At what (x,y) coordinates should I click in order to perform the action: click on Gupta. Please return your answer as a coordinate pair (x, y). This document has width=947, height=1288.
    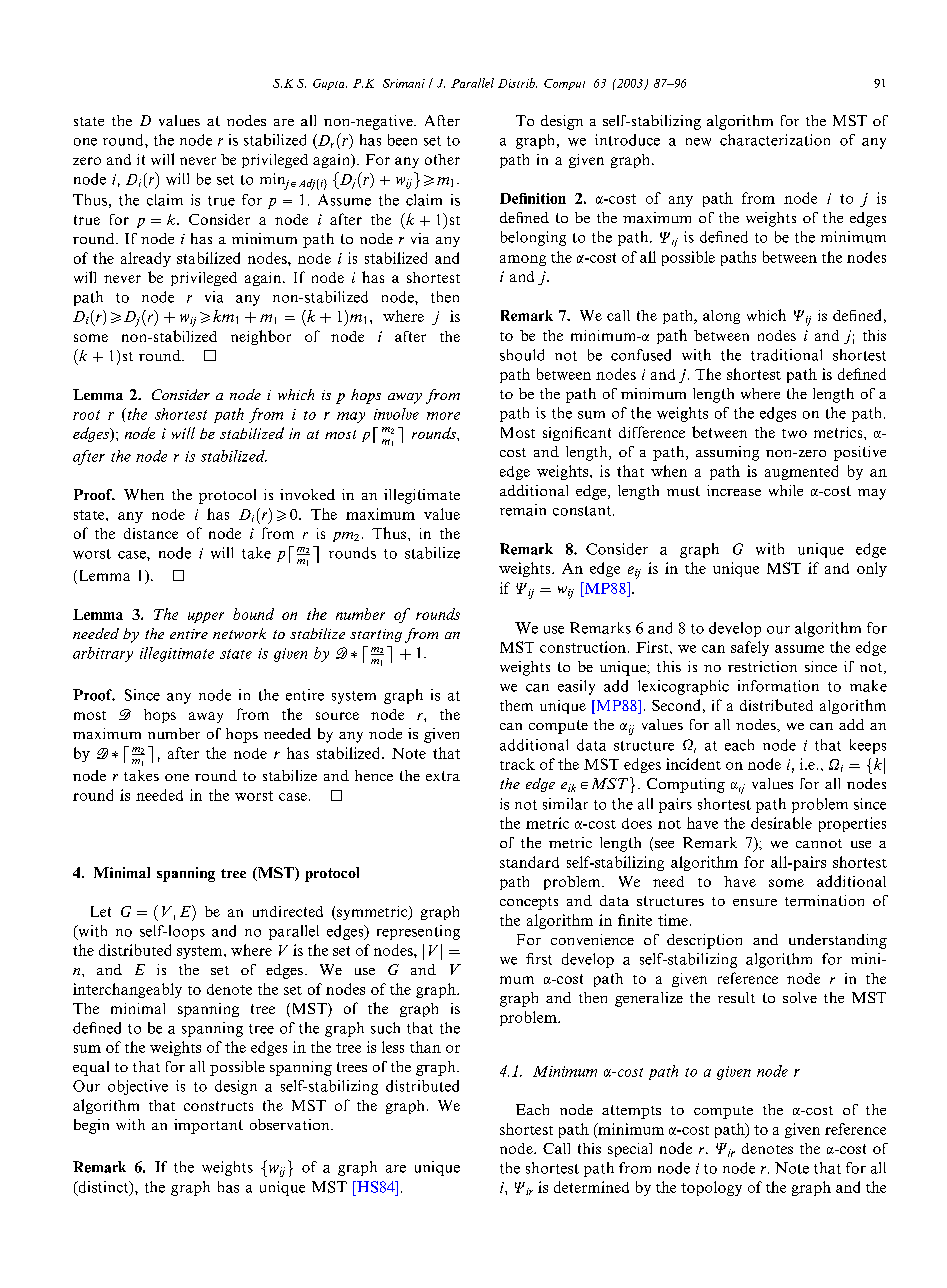
    Looking at the image, I should click on (330, 84).
